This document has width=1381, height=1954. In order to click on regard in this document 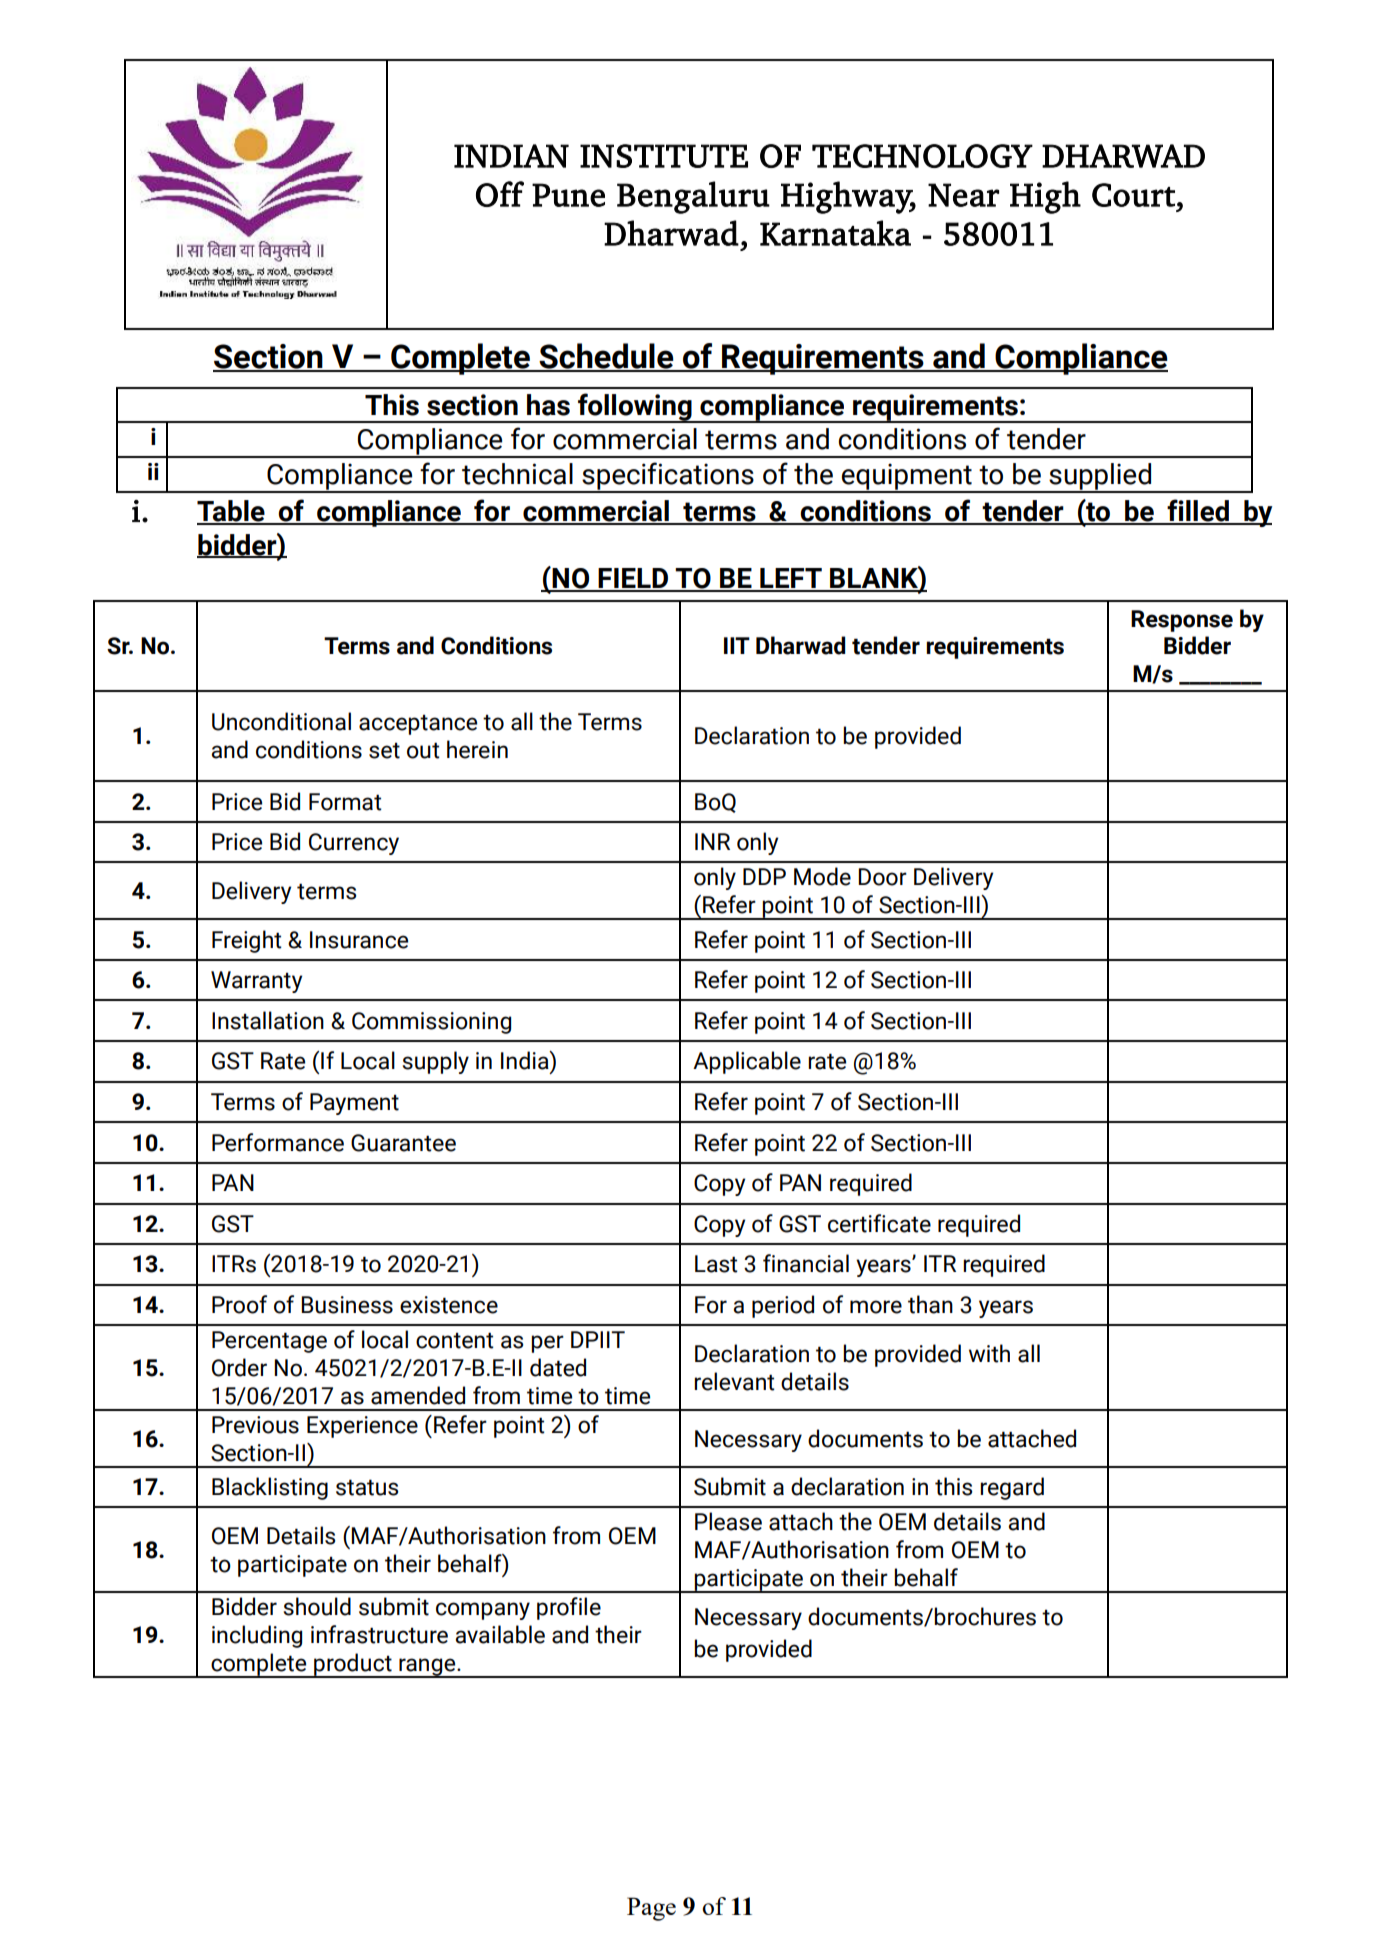, I will do `click(1012, 1488)`.
